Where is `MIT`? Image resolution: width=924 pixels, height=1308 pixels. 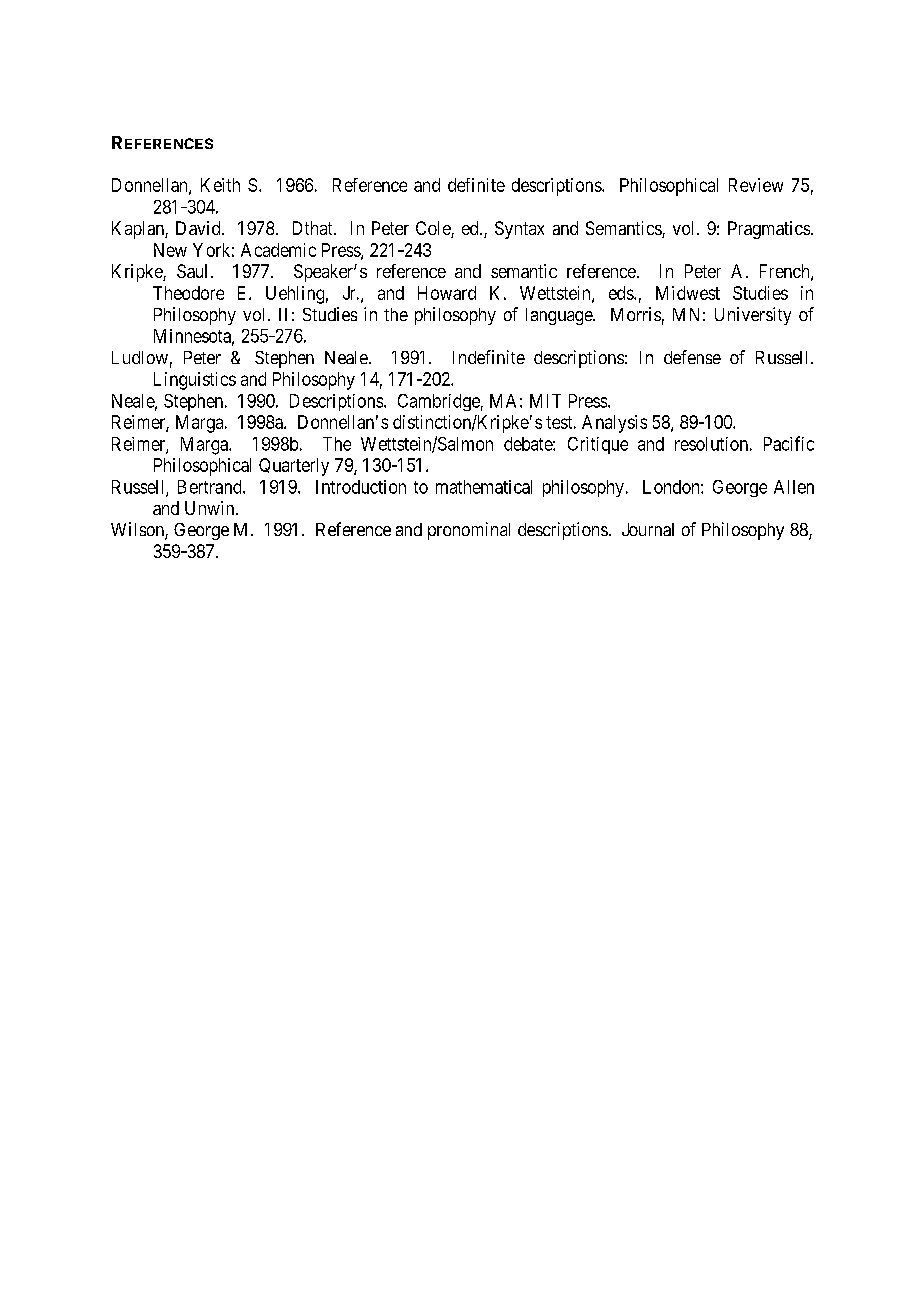
MIT is located at coordinates (545, 401).
